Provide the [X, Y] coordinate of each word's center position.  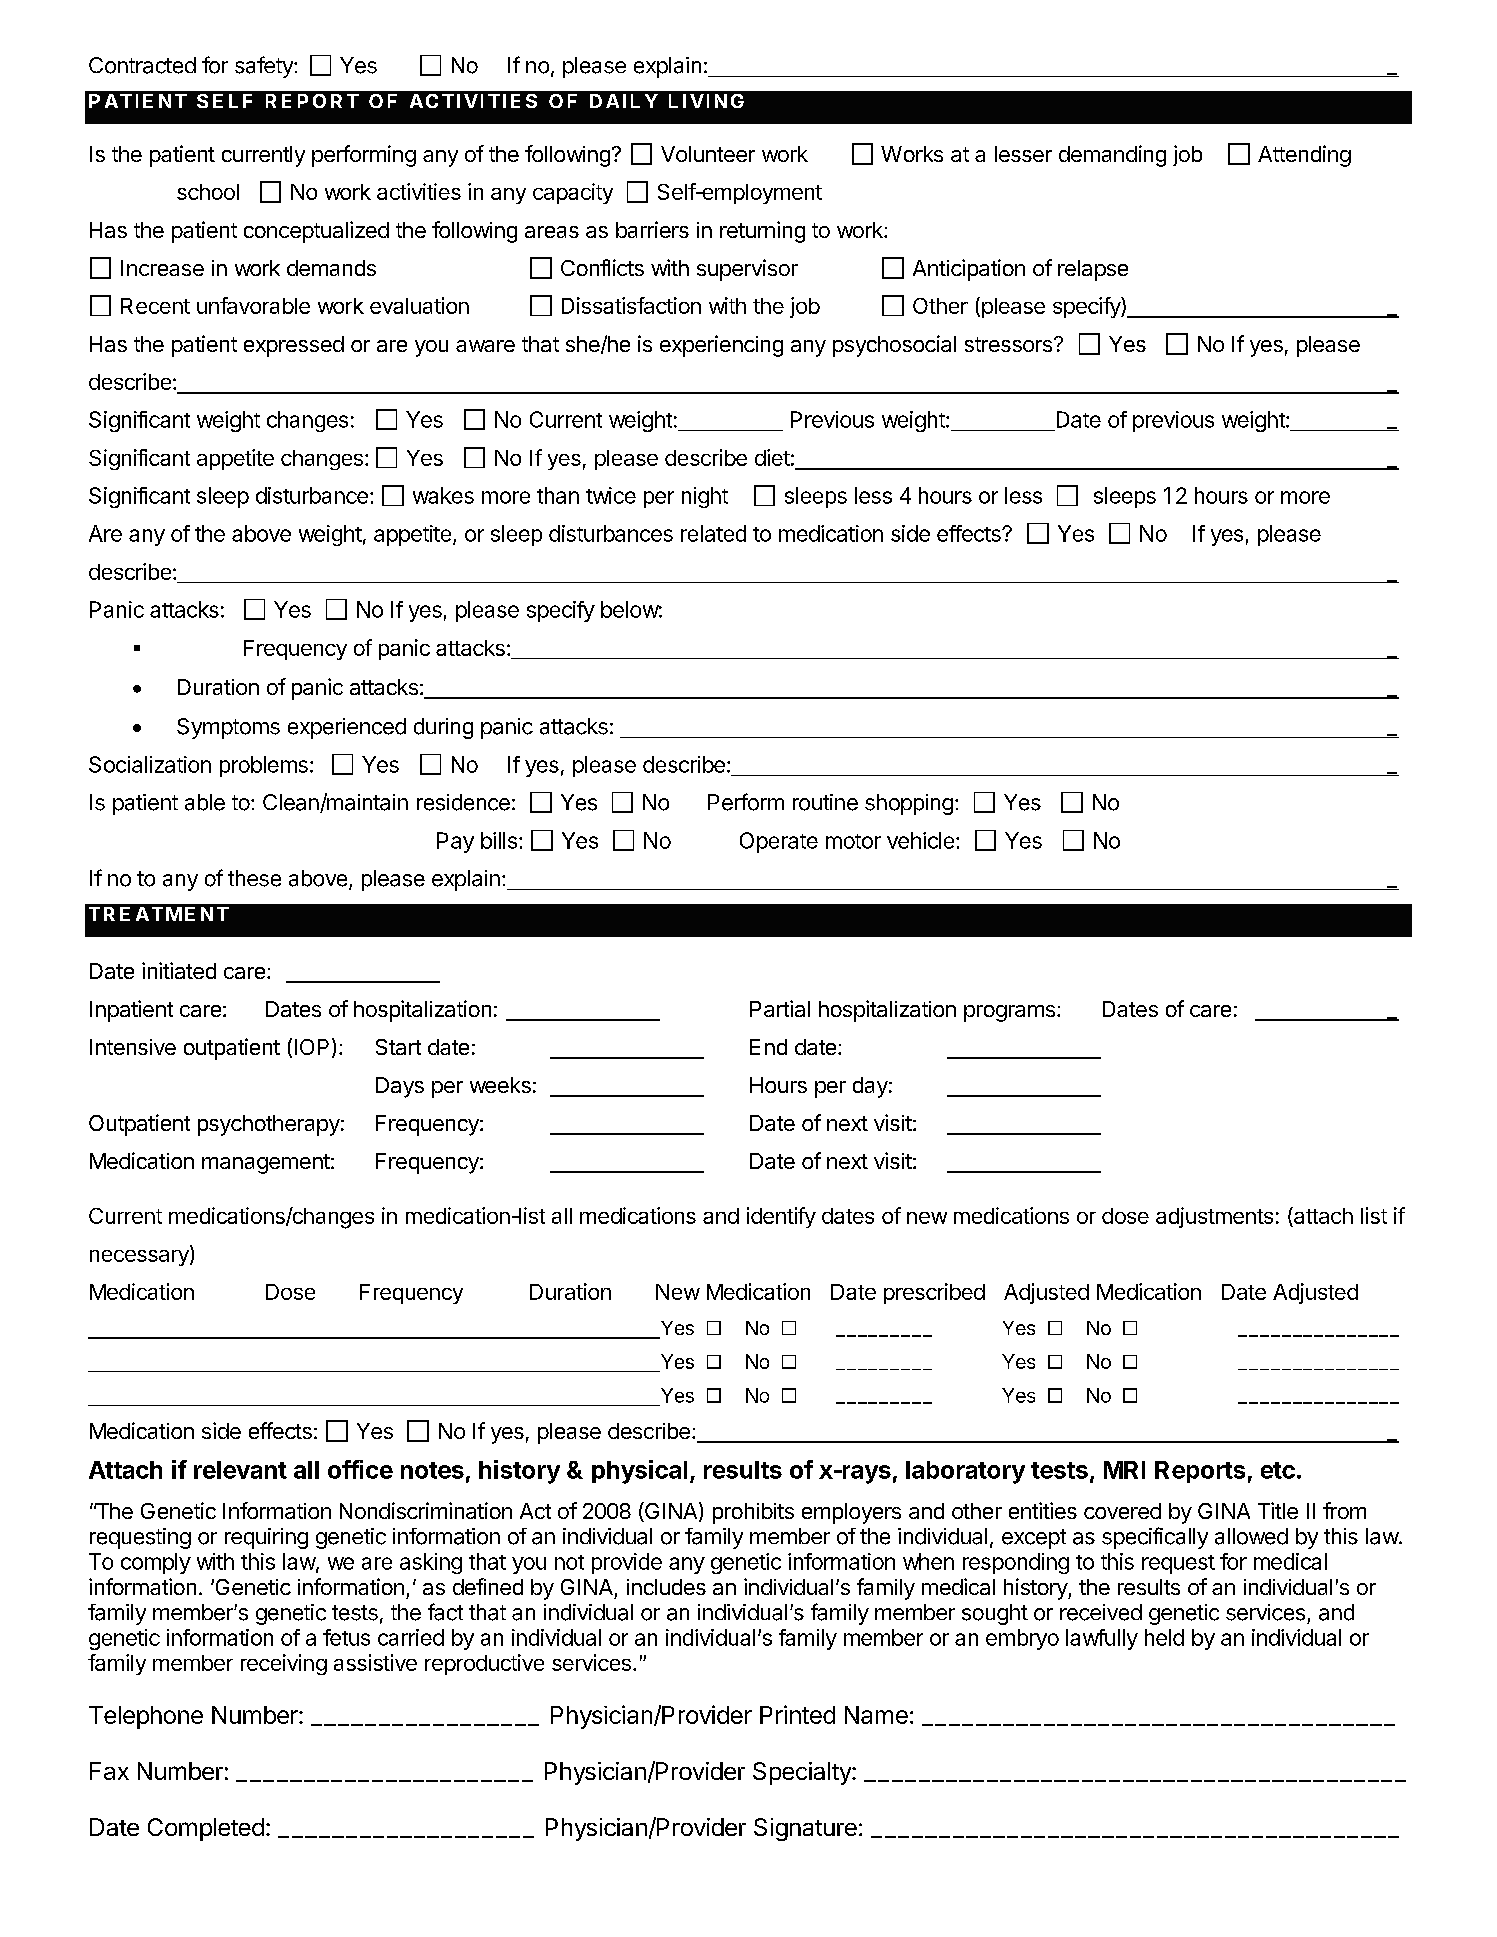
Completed [206, 1829]
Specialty [803, 1773]
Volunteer [708, 154]
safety [265, 67]
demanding [1112, 156]
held [1164, 1637]
